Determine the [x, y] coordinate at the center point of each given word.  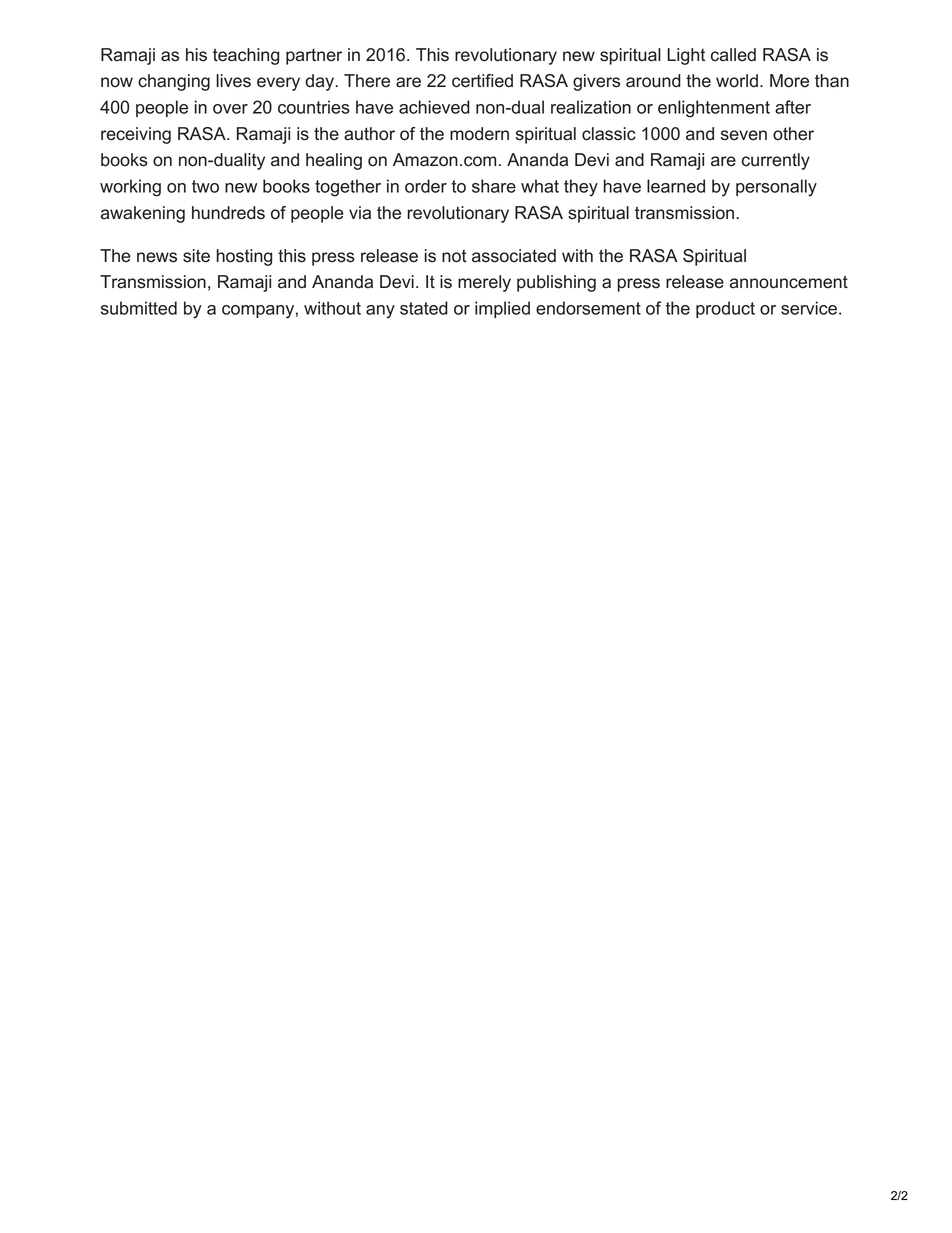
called [733, 55]
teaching [246, 56]
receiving [136, 135]
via [360, 213]
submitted [139, 308]
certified [482, 81]
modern [479, 134]
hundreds [228, 213]
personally [776, 188]
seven [744, 135]
